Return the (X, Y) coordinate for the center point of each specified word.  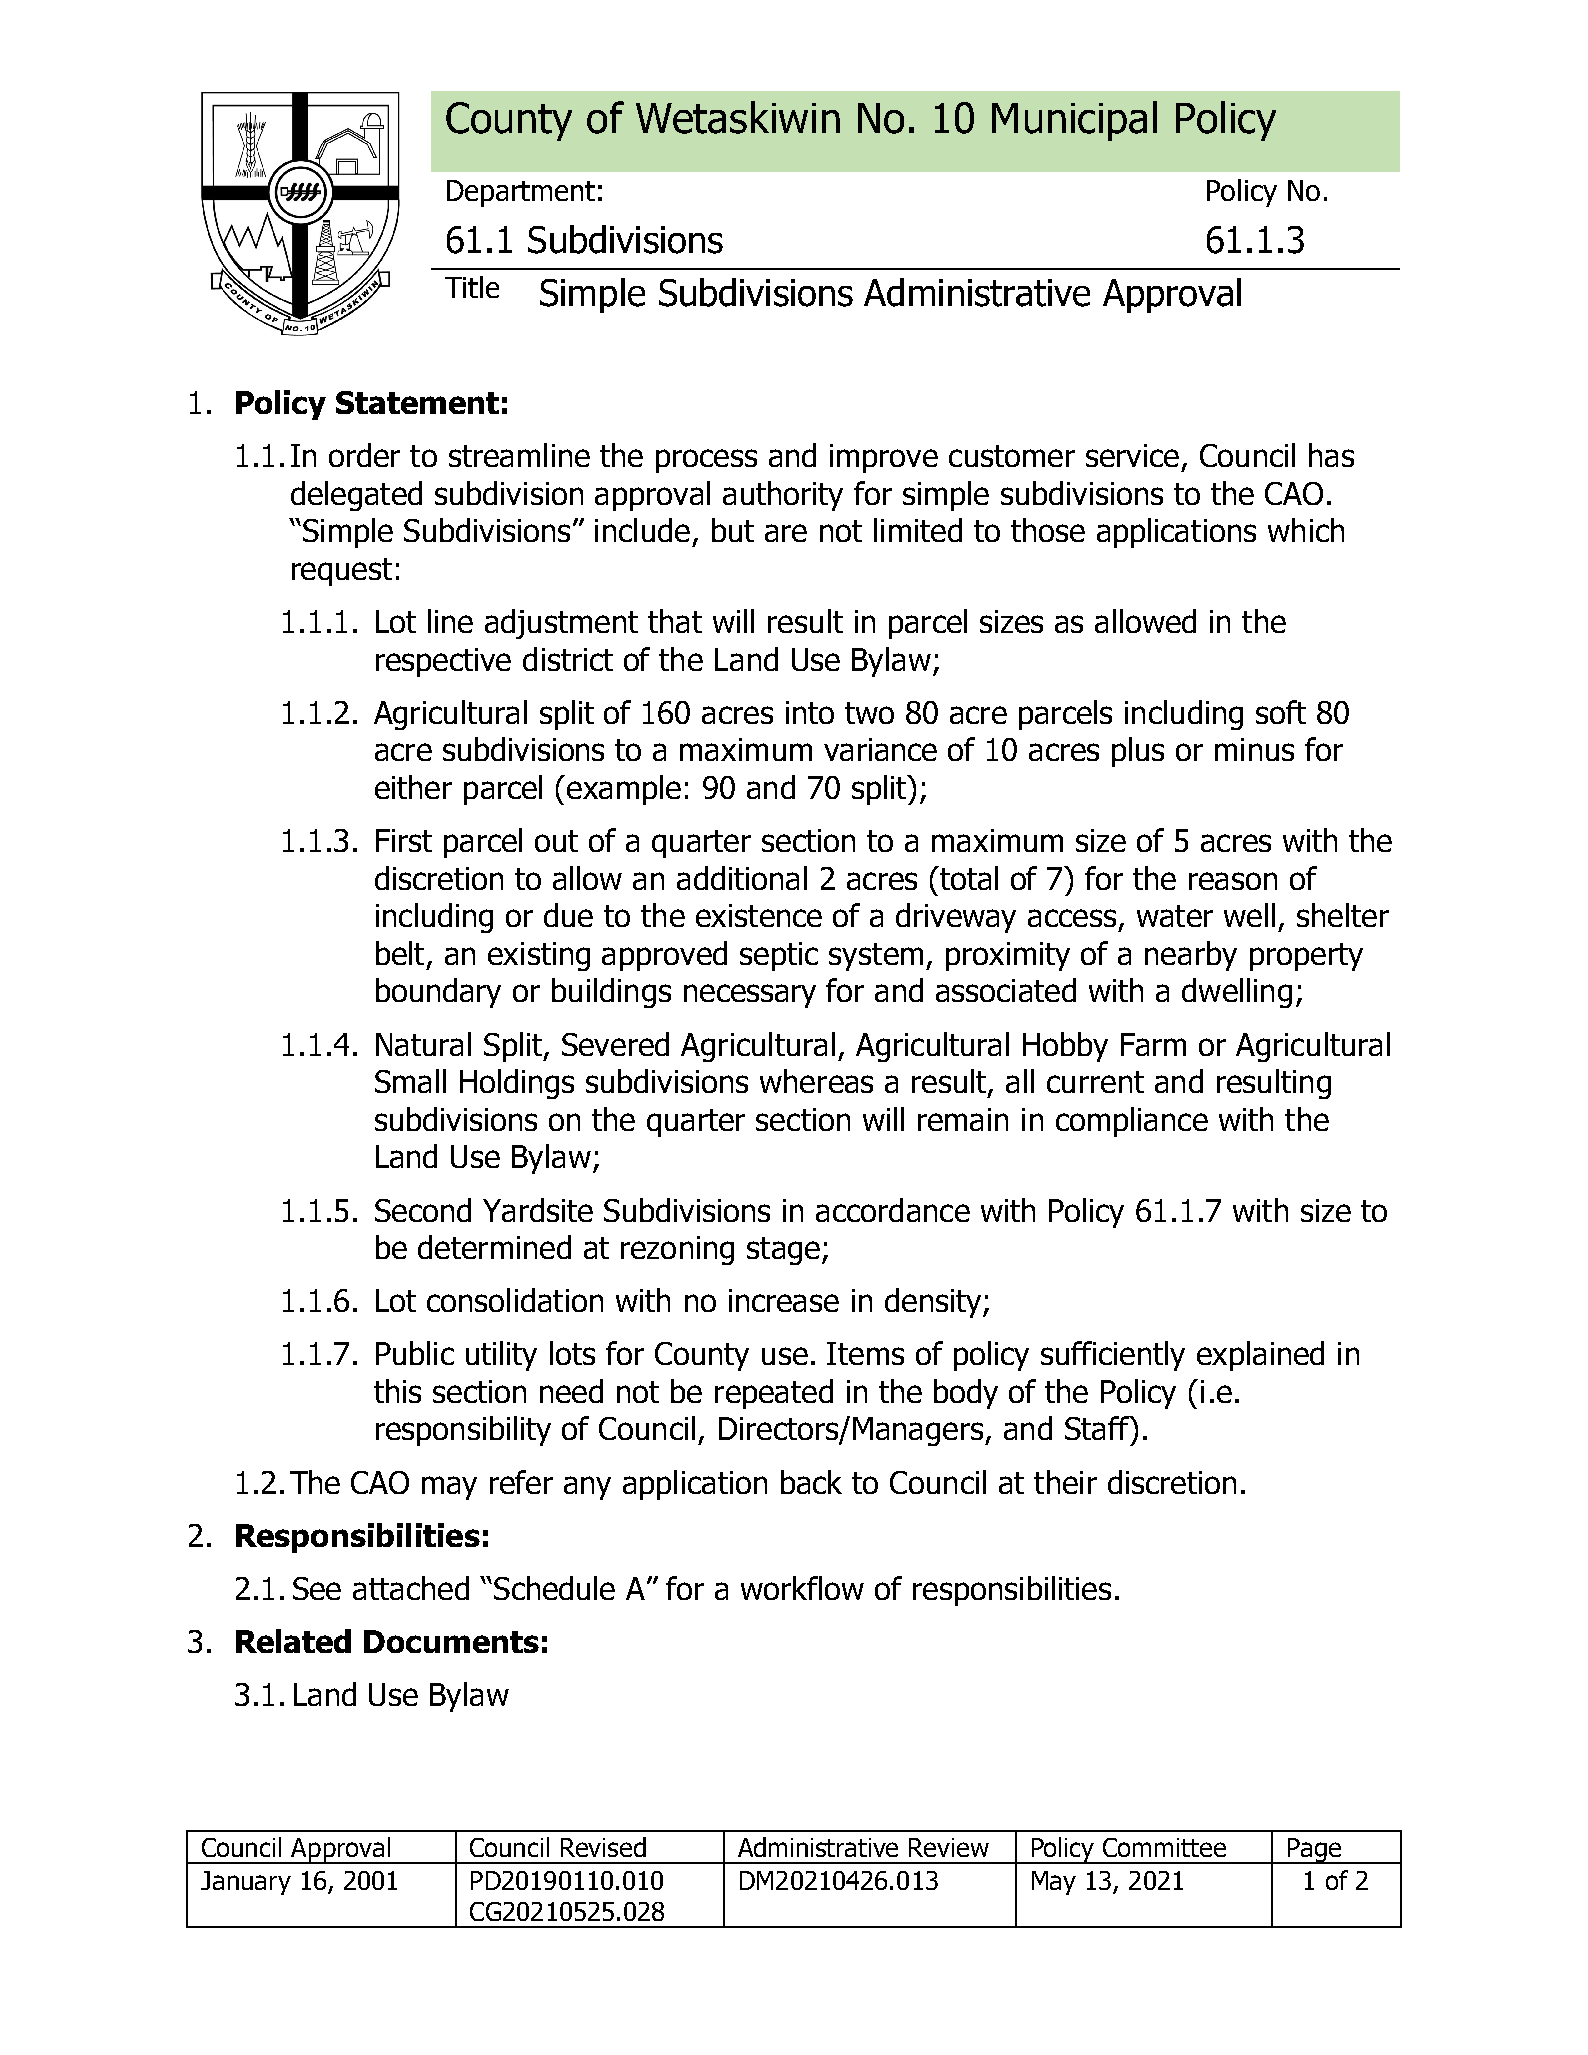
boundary (438, 993)
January (246, 1883)
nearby (1191, 956)
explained (1260, 1356)
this (397, 1391)
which (1306, 530)
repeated (774, 1394)
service (1132, 455)
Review (949, 1847)
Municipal (1074, 121)
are (786, 533)
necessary (750, 996)
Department (521, 193)
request (342, 572)
